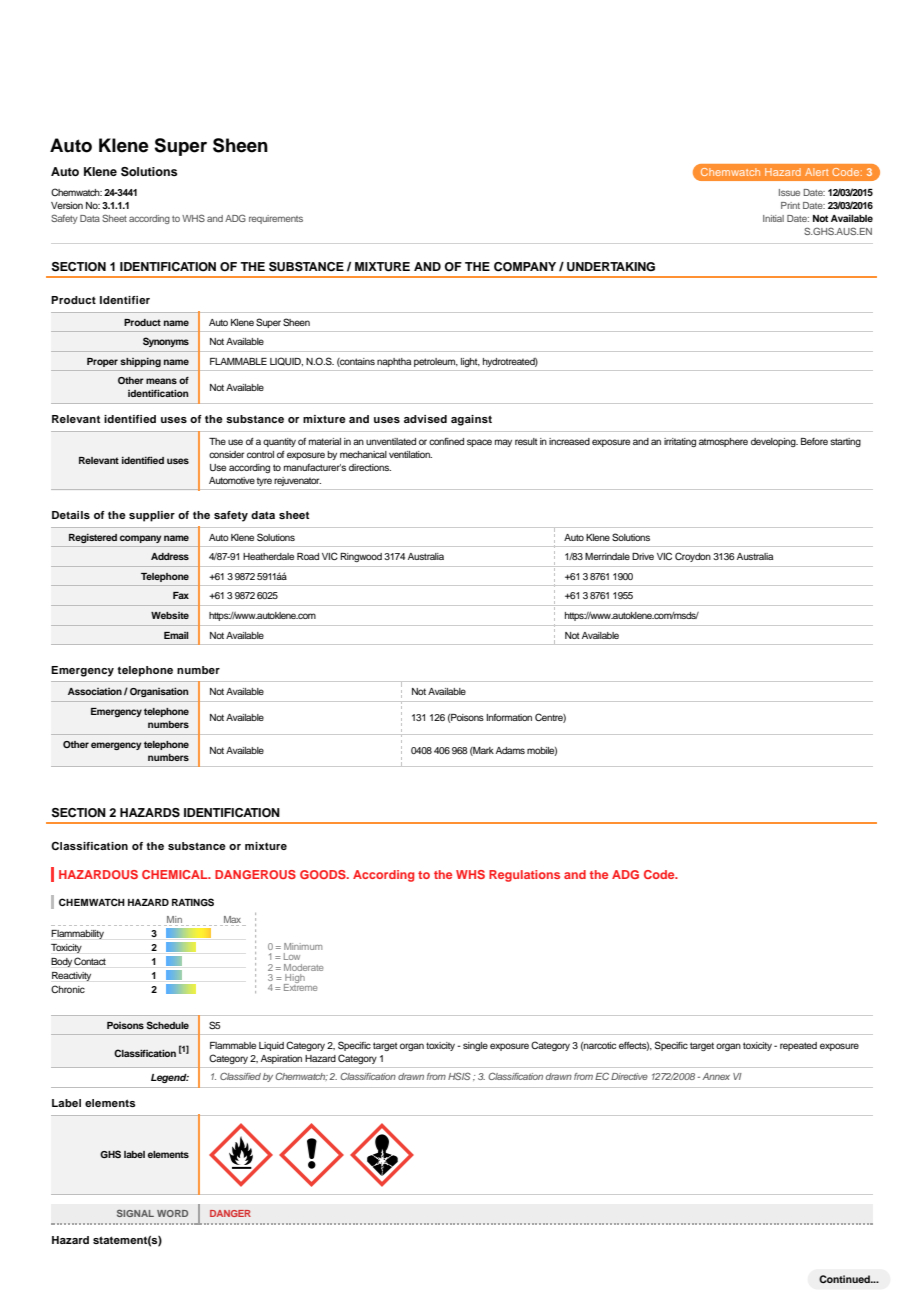 Image resolution: width=924 pixels, height=1308 pixels. Describe the element at coordinates (643, 556) in the image. I see `Drive` at that location.
